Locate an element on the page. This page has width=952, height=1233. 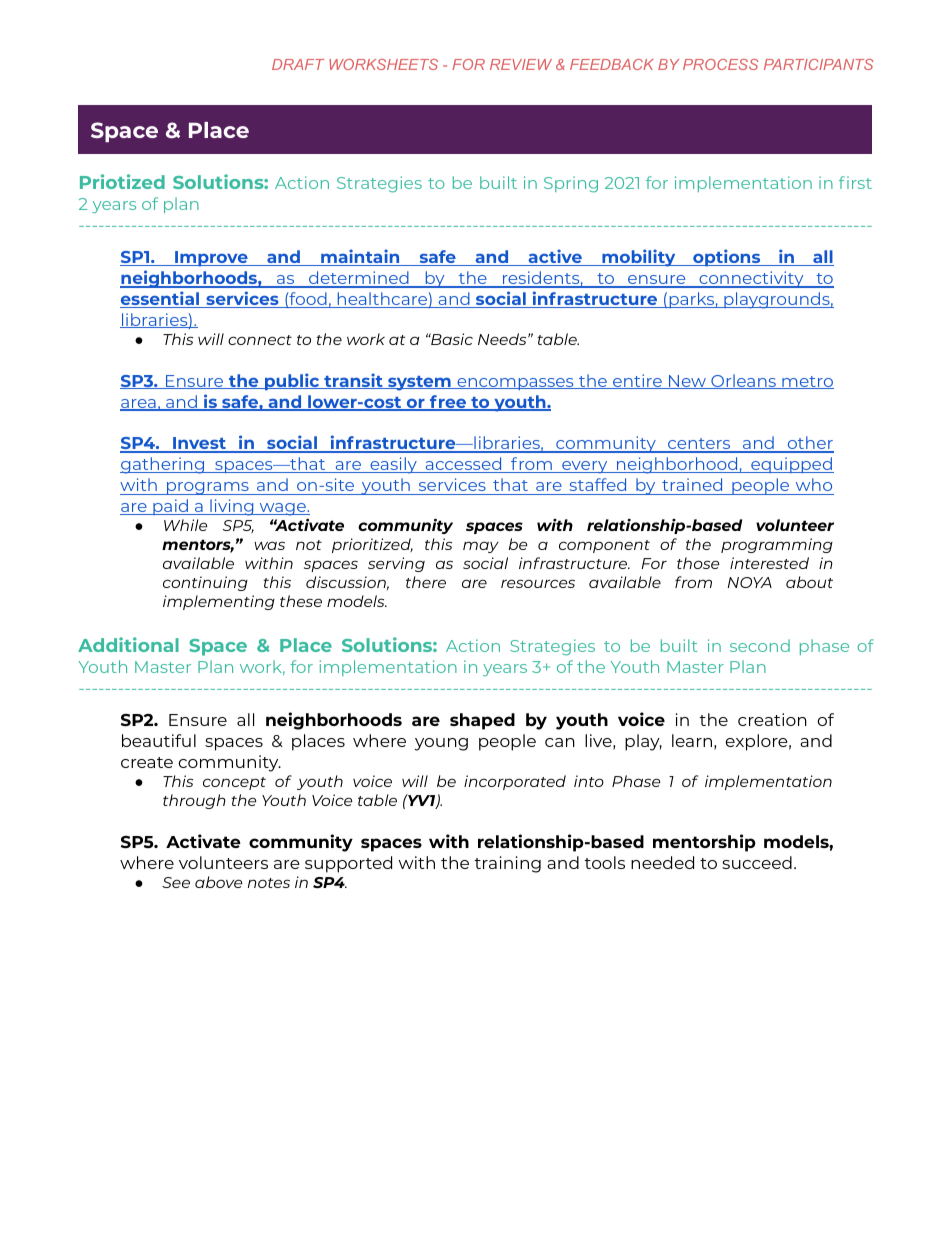
REVIEW is located at coordinates (521, 64).
